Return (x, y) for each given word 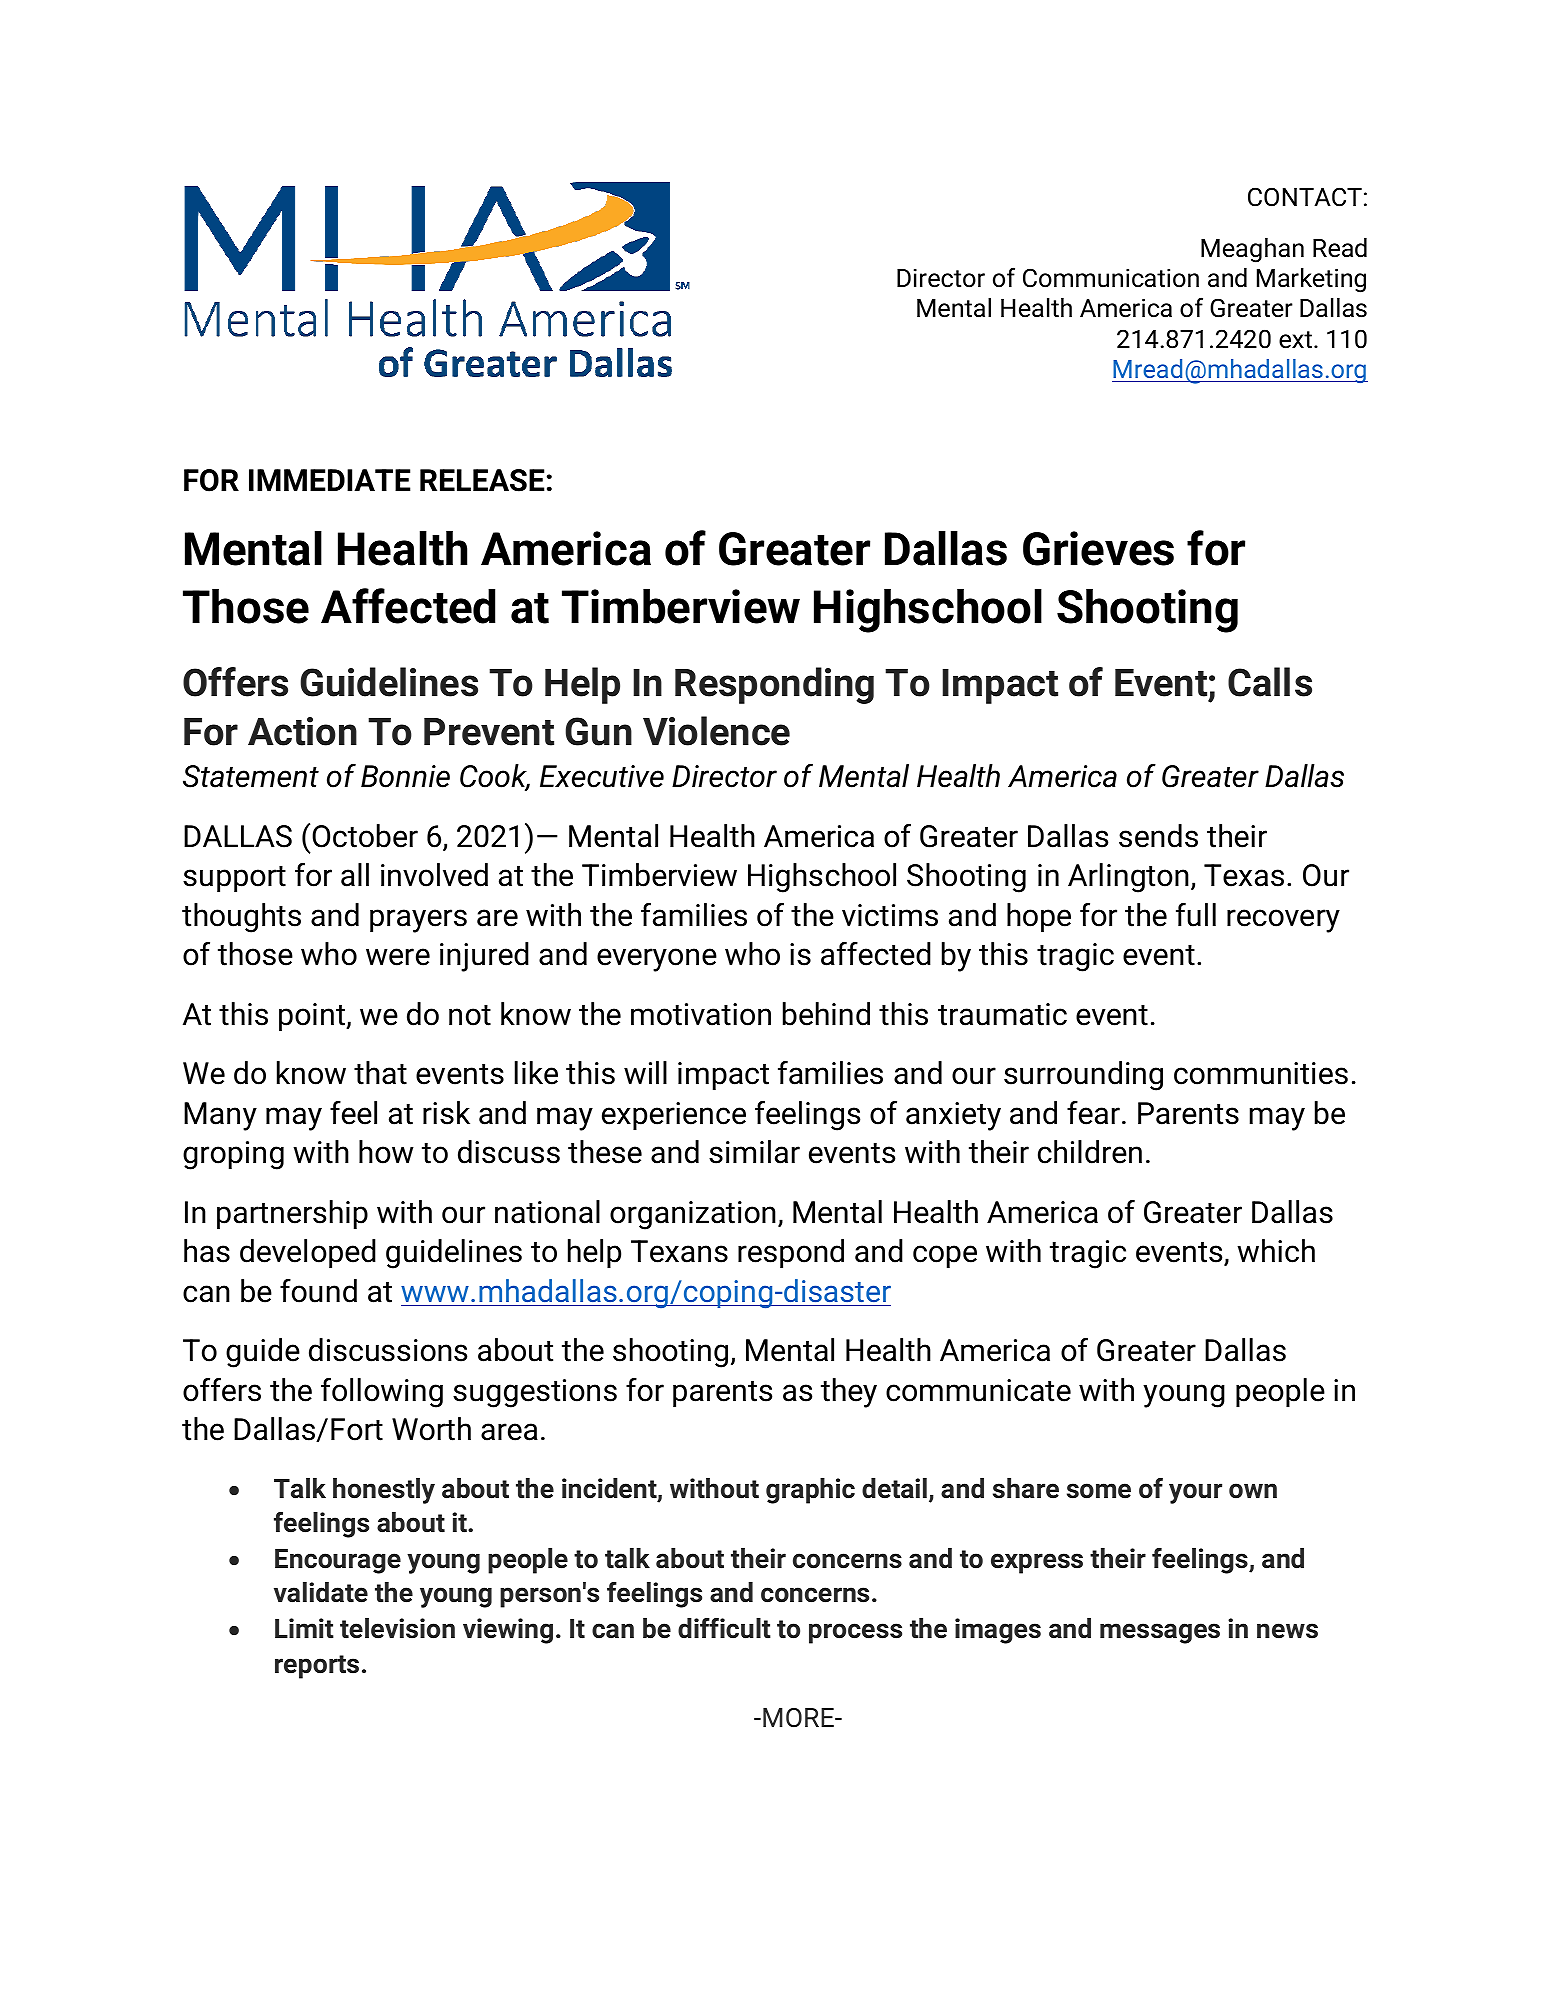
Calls (1270, 682)
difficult (724, 1628)
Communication (1111, 278)
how (386, 1152)
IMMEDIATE (329, 480)
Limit (304, 1628)
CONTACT (1305, 197)
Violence (716, 731)
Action (302, 731)
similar (754, 1152)
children (1090, 1152)
